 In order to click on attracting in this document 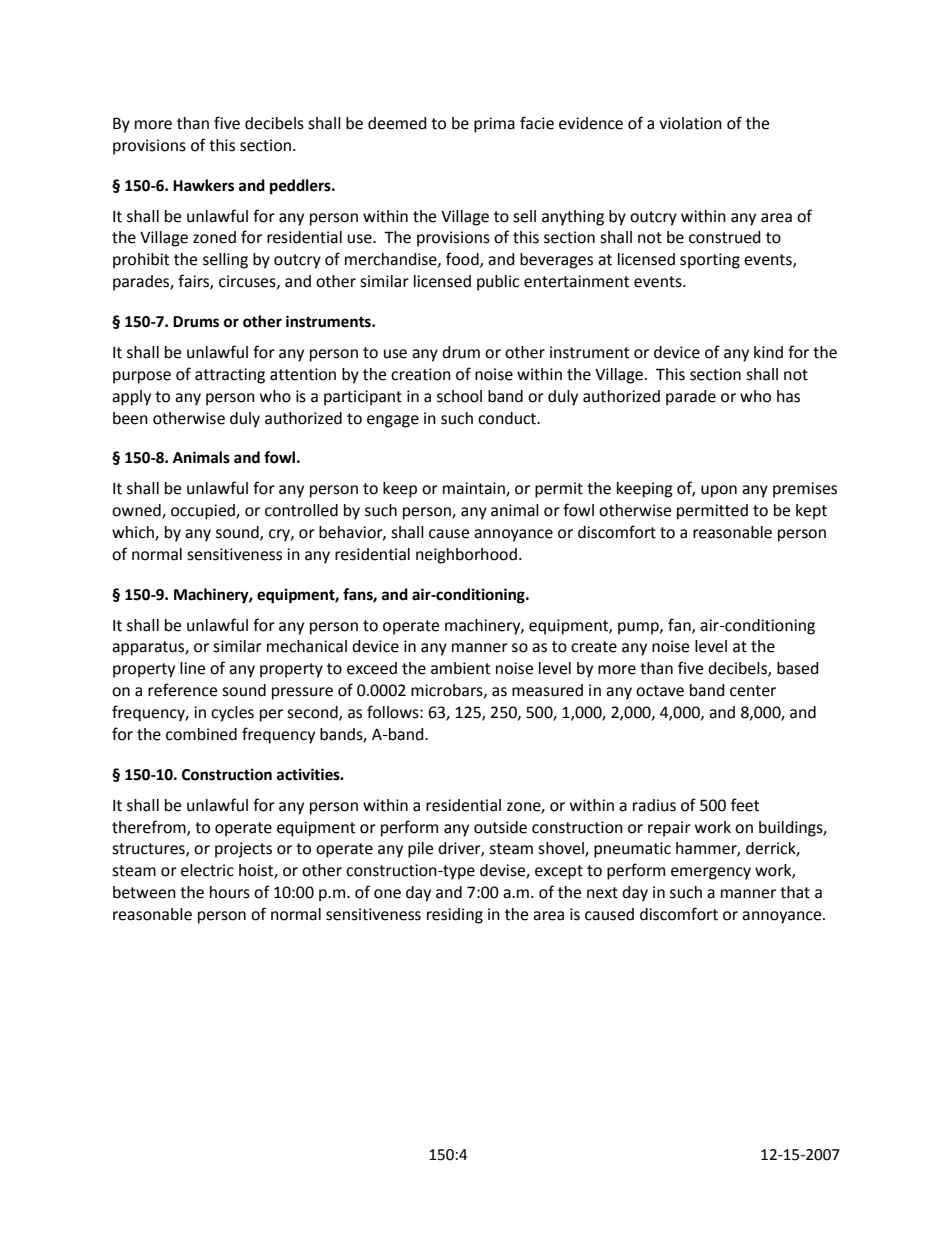, I will do `click(230, 376)`.
